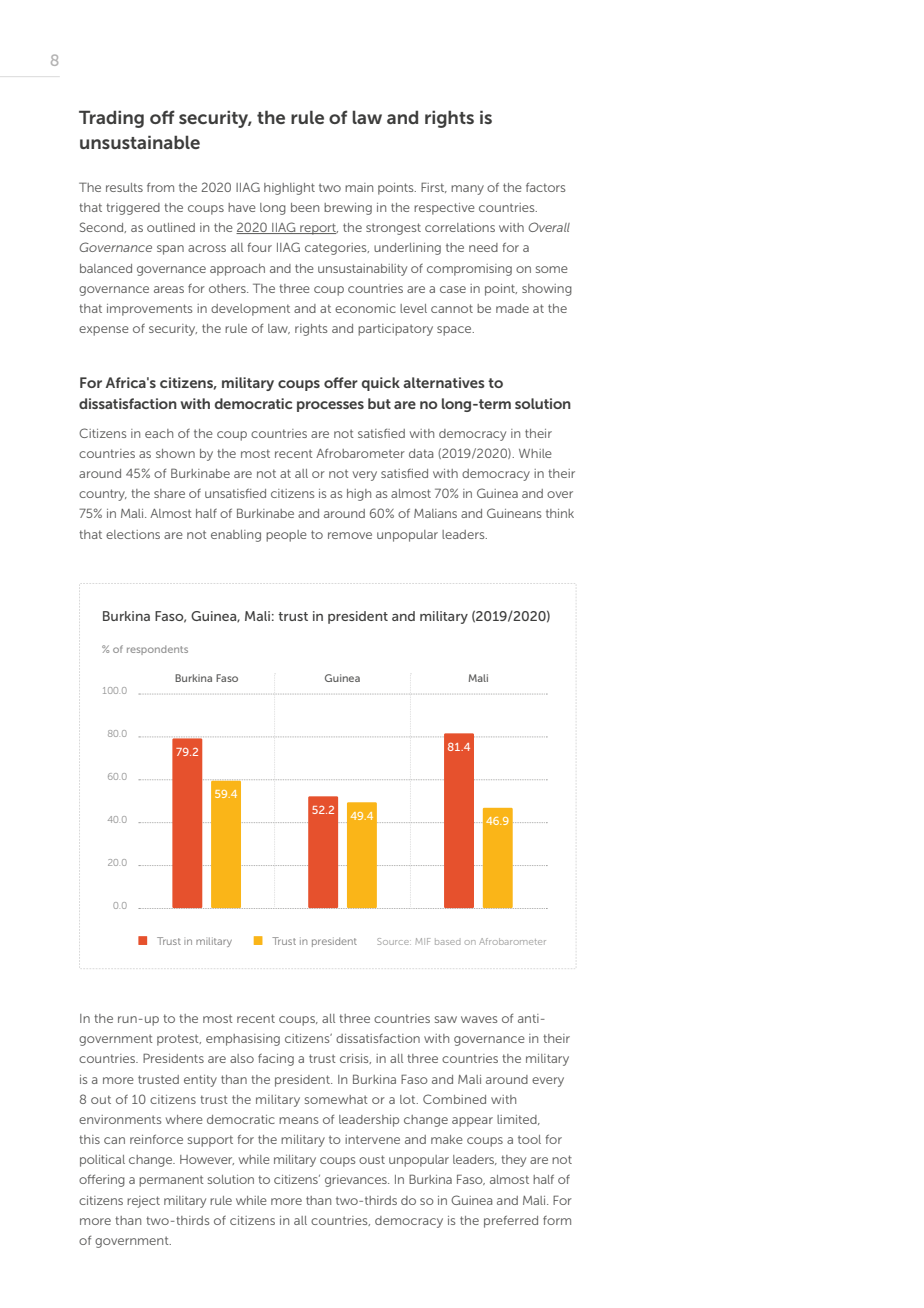  Describe the element at coordinates (143, 1202) in the document. I see `reject` at that location.
